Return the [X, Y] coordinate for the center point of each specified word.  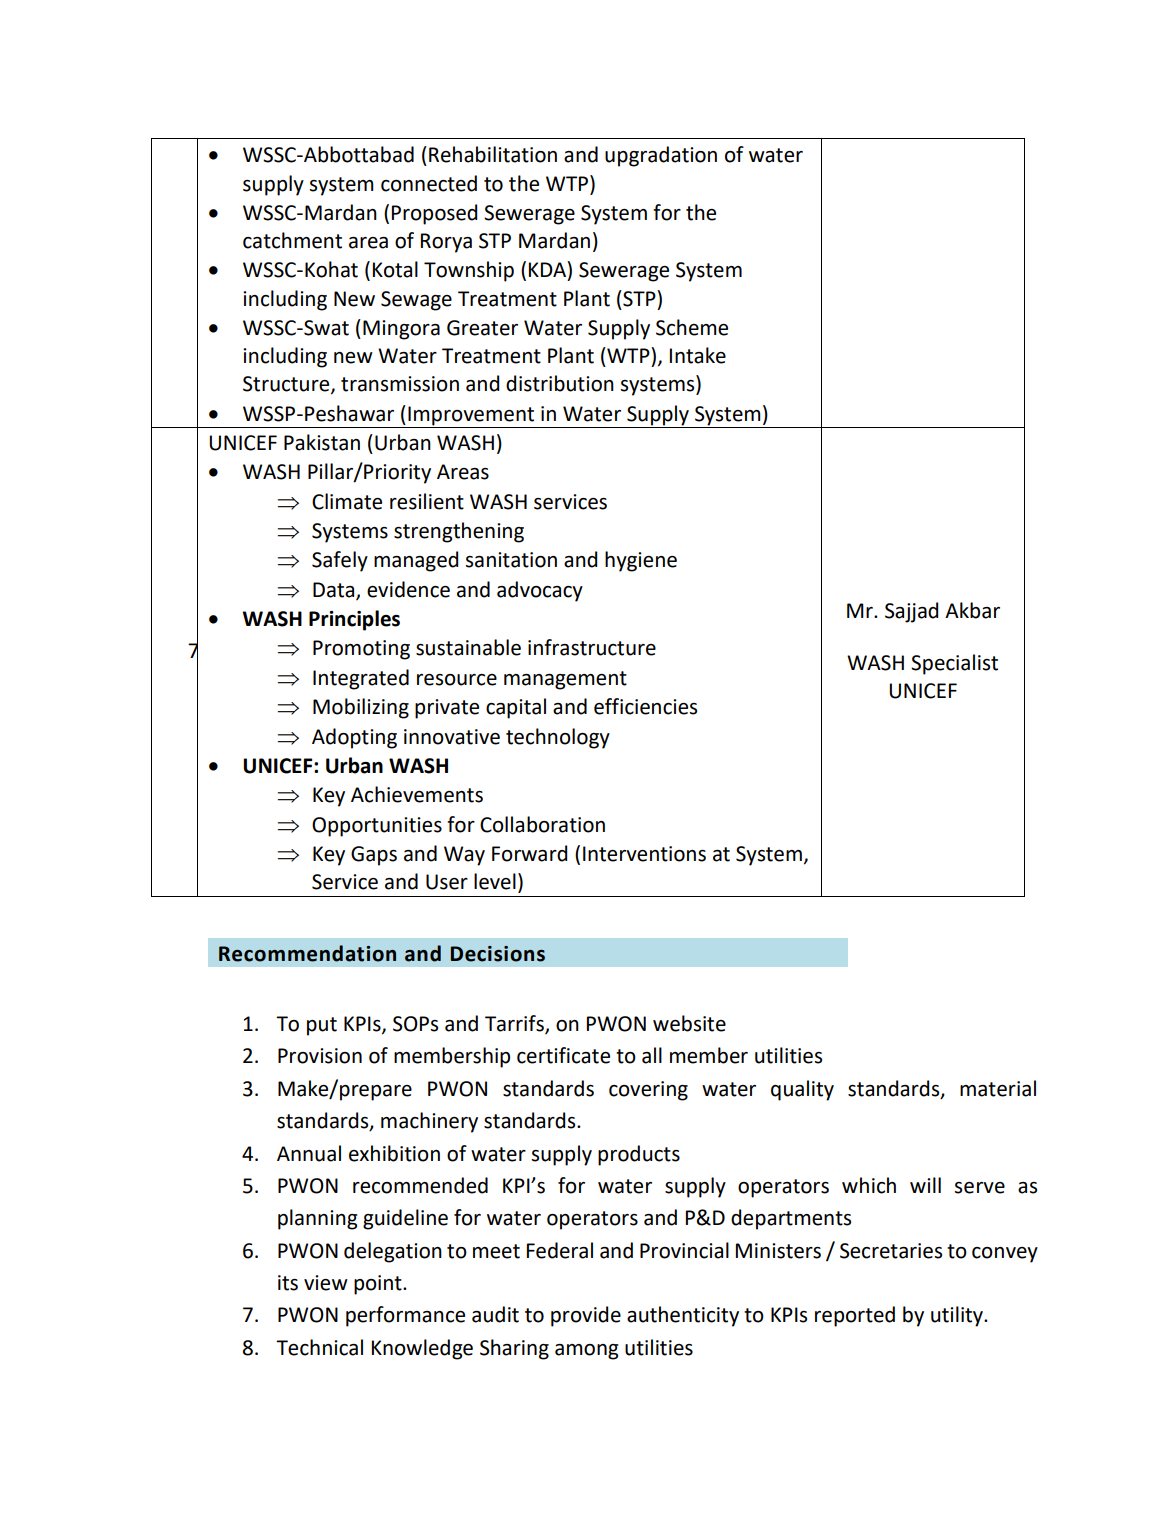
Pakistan [322, 442]
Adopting [354, 738]
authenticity [683, 1316]
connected [429, 183]
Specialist [954, 664]
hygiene [641, 561]
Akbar [972, 610]
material [998, 1088]
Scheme [692, 327]
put [322, 1026]
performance [405, 1316]
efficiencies [645, 706]
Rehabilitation [493, 154]
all [652, 1055]
